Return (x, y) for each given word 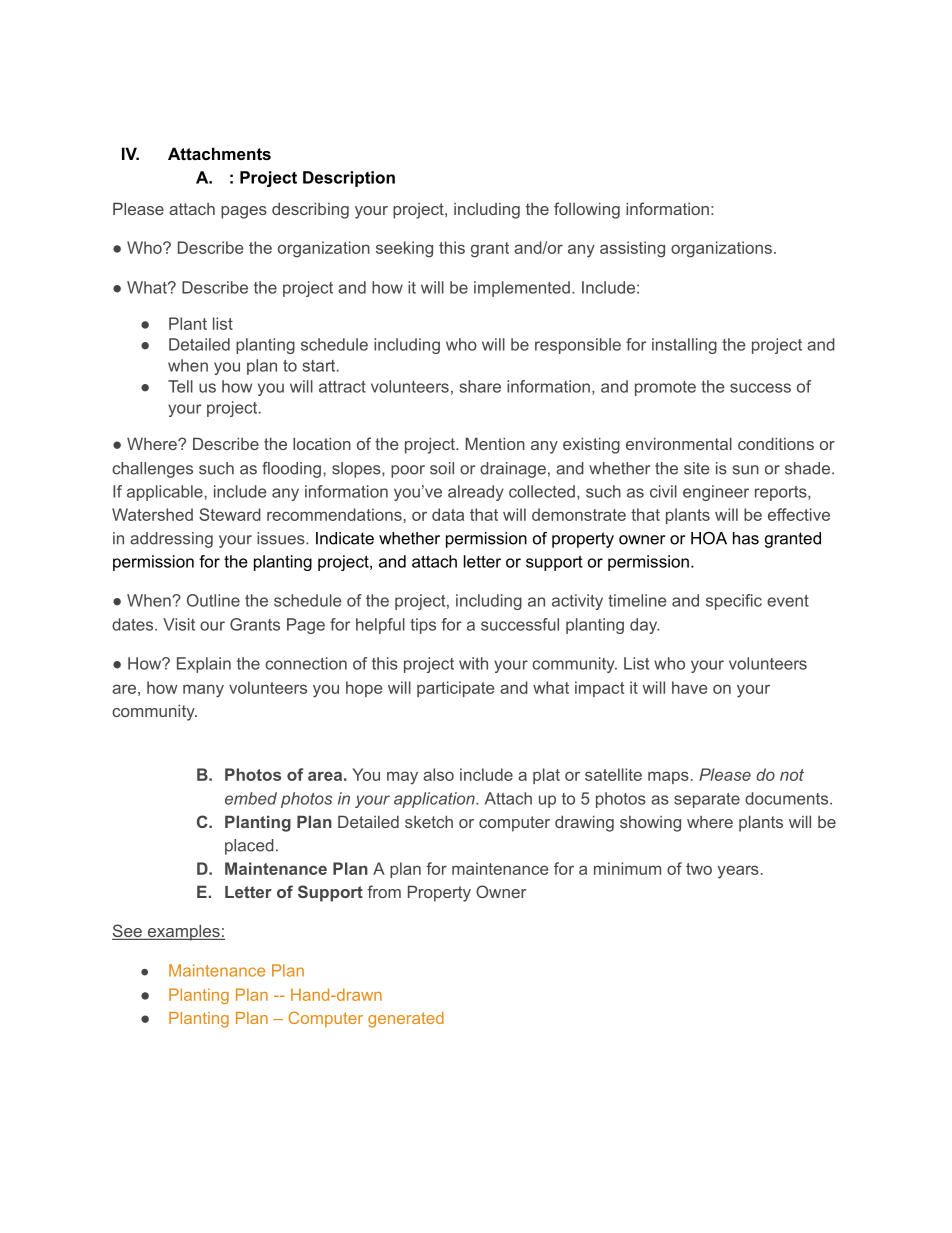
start (320, 366)
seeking (404, 249)
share (480, 386)
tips (423, 626)
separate (707, 800)
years (738, 872)
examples (183, 932)
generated (406, 1020)
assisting (632, 249)
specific (734, 602)
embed (251, 798)
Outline (213, 600)
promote (665, 388)
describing (310, 210)
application (435, 800)
